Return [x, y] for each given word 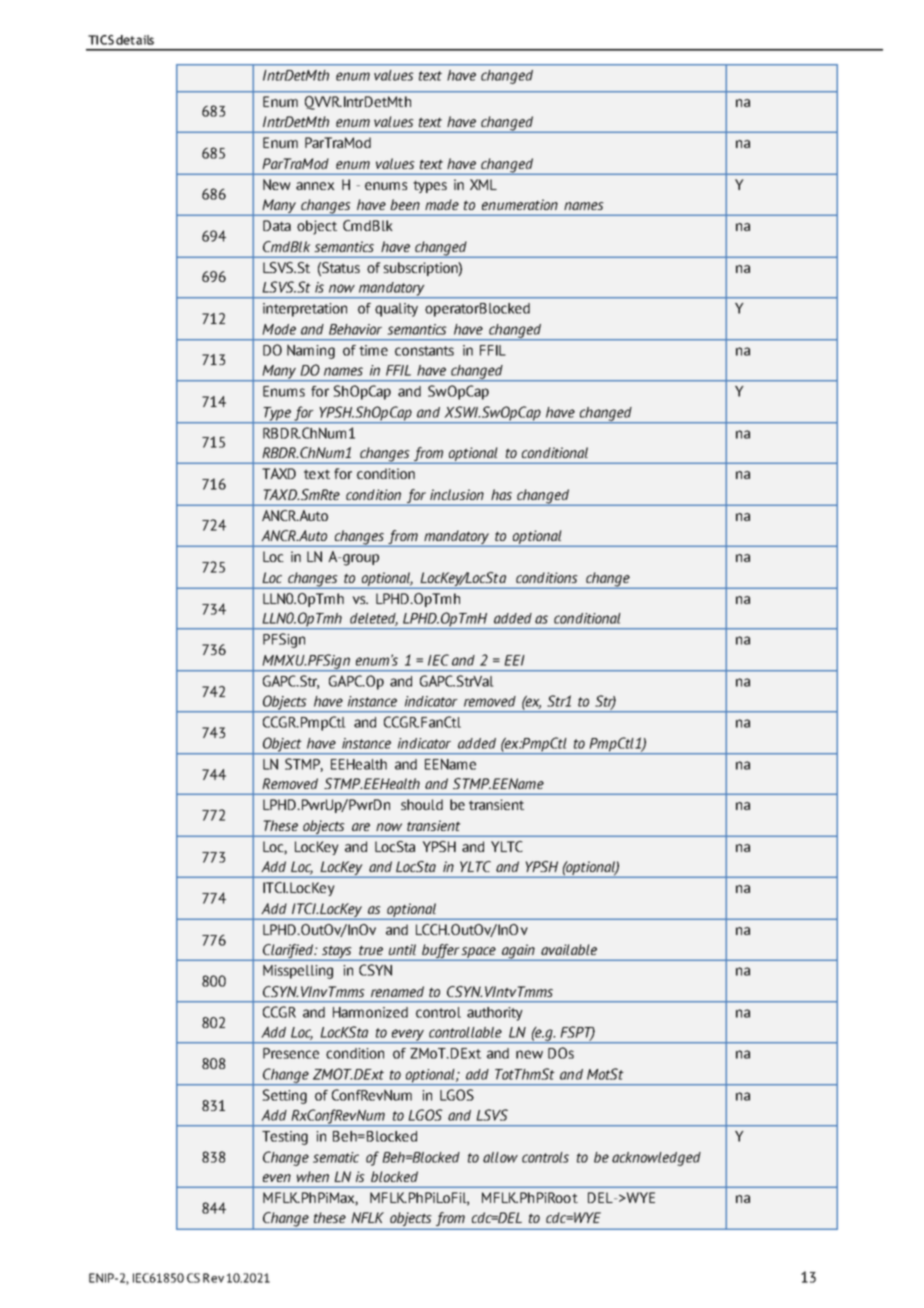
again [518, 952]
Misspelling [298, 972]
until [402, 949]
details [135, 40]
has [501, 494]
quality [396, 310]
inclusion [457, 494]
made [442, 204]
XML [483, 184]
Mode [279, 329]
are [361, 827]
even [277, 1178]
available [569, 949]
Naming [311, 351]
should [422, 804]
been [405, 204]
